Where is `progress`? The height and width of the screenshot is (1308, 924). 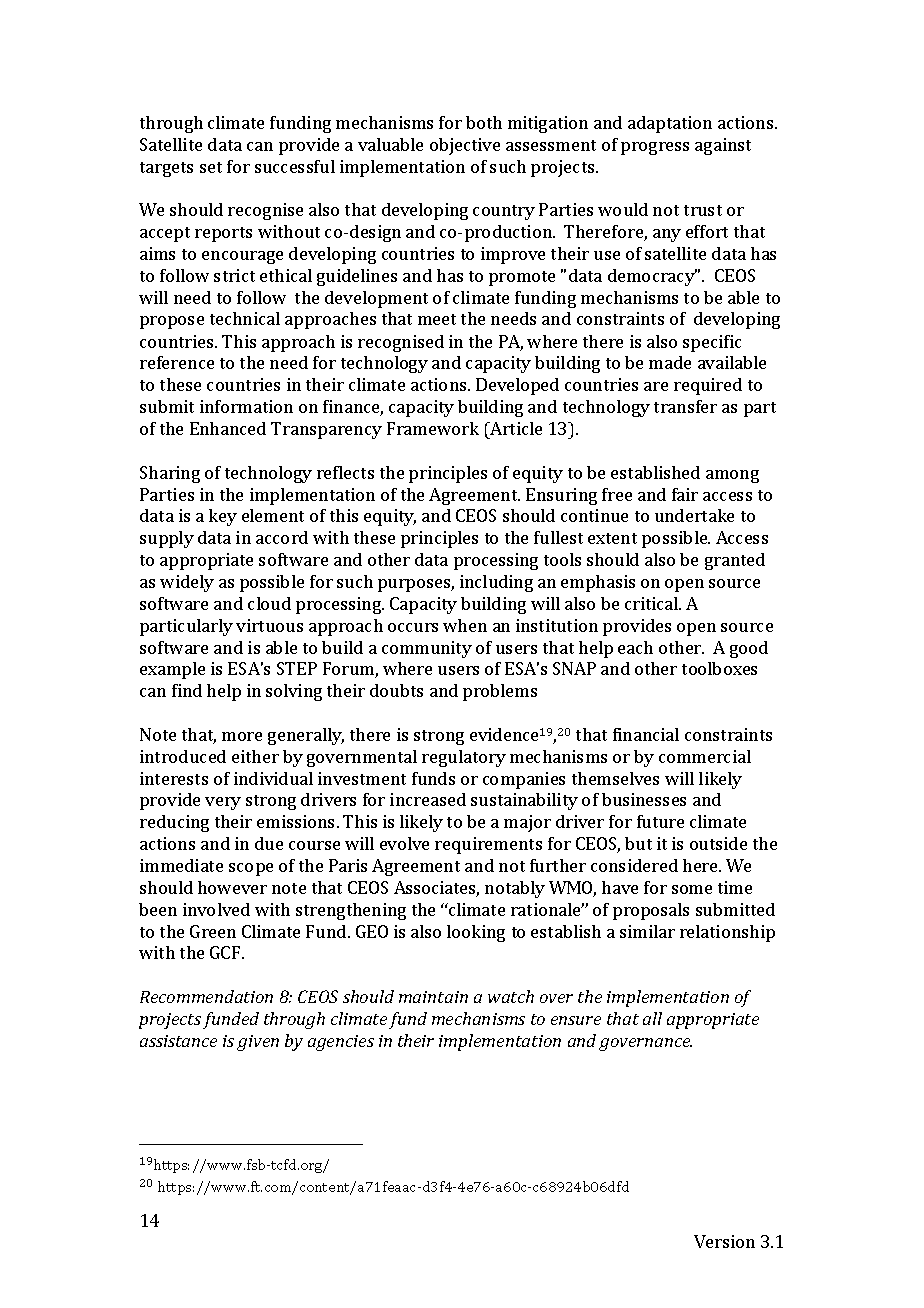
progress is located at coordinates (655, 148).
